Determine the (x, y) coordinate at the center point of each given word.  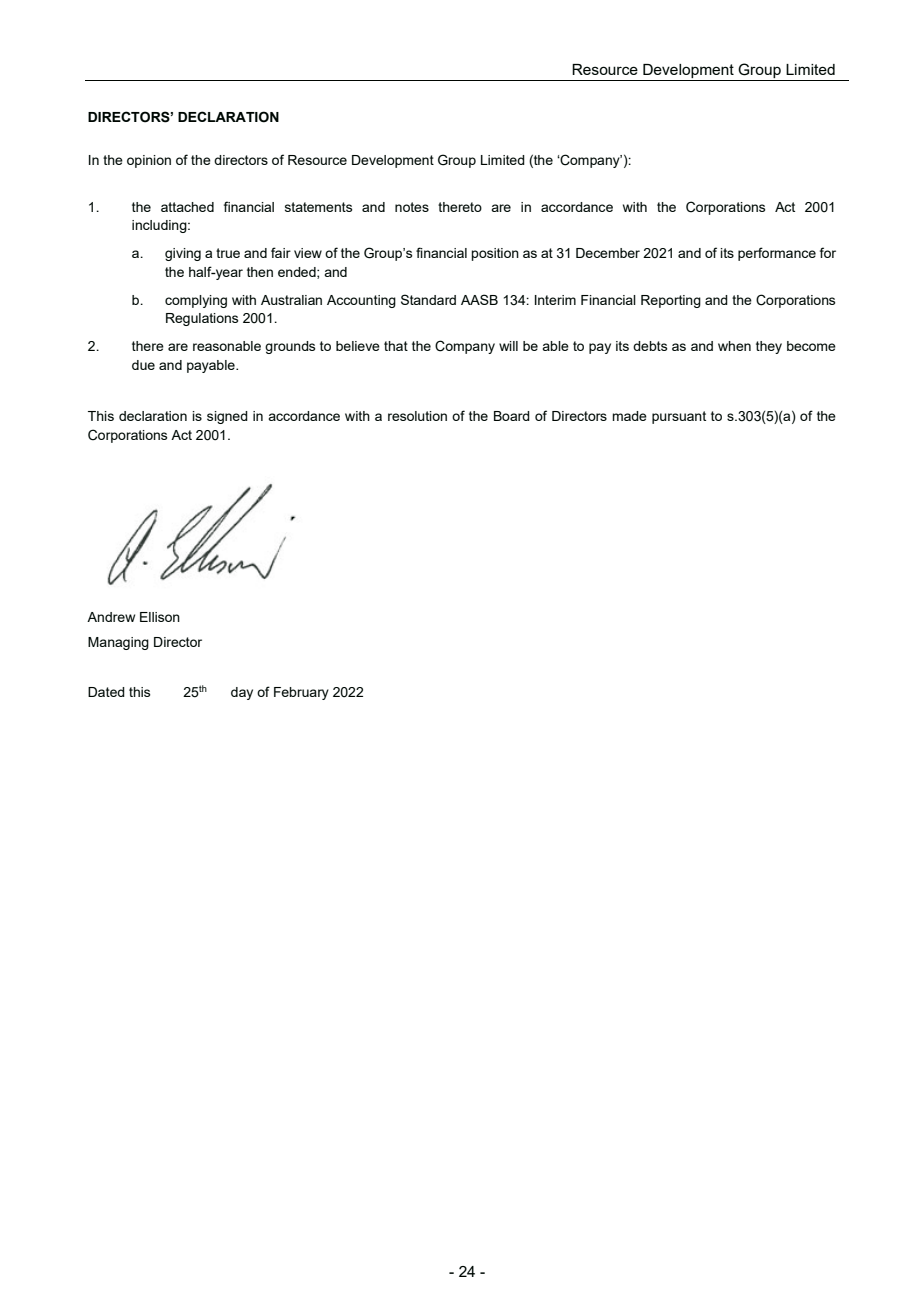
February (301, 693)
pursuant (679, 417)
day (242, 693)
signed (227, 417)
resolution (417, 416)
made (629, 416)
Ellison (160, 617)
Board (512, 416)
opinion (149, 161)
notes (412, 207)
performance (777, 254)
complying (196, 301)
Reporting (671, 301)
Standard (428, 299)
